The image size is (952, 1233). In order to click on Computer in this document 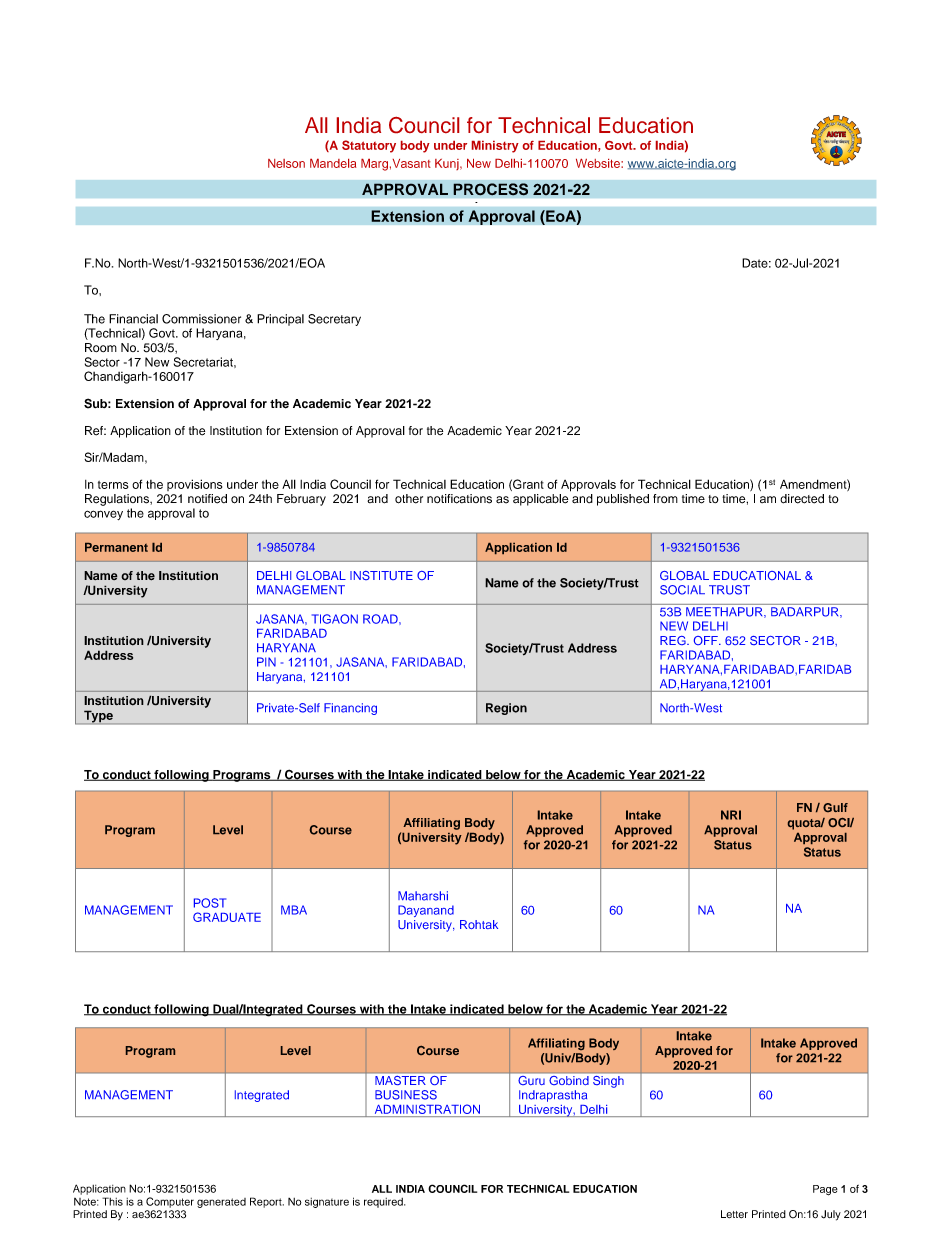, I will do `click(170, 1202)`.
